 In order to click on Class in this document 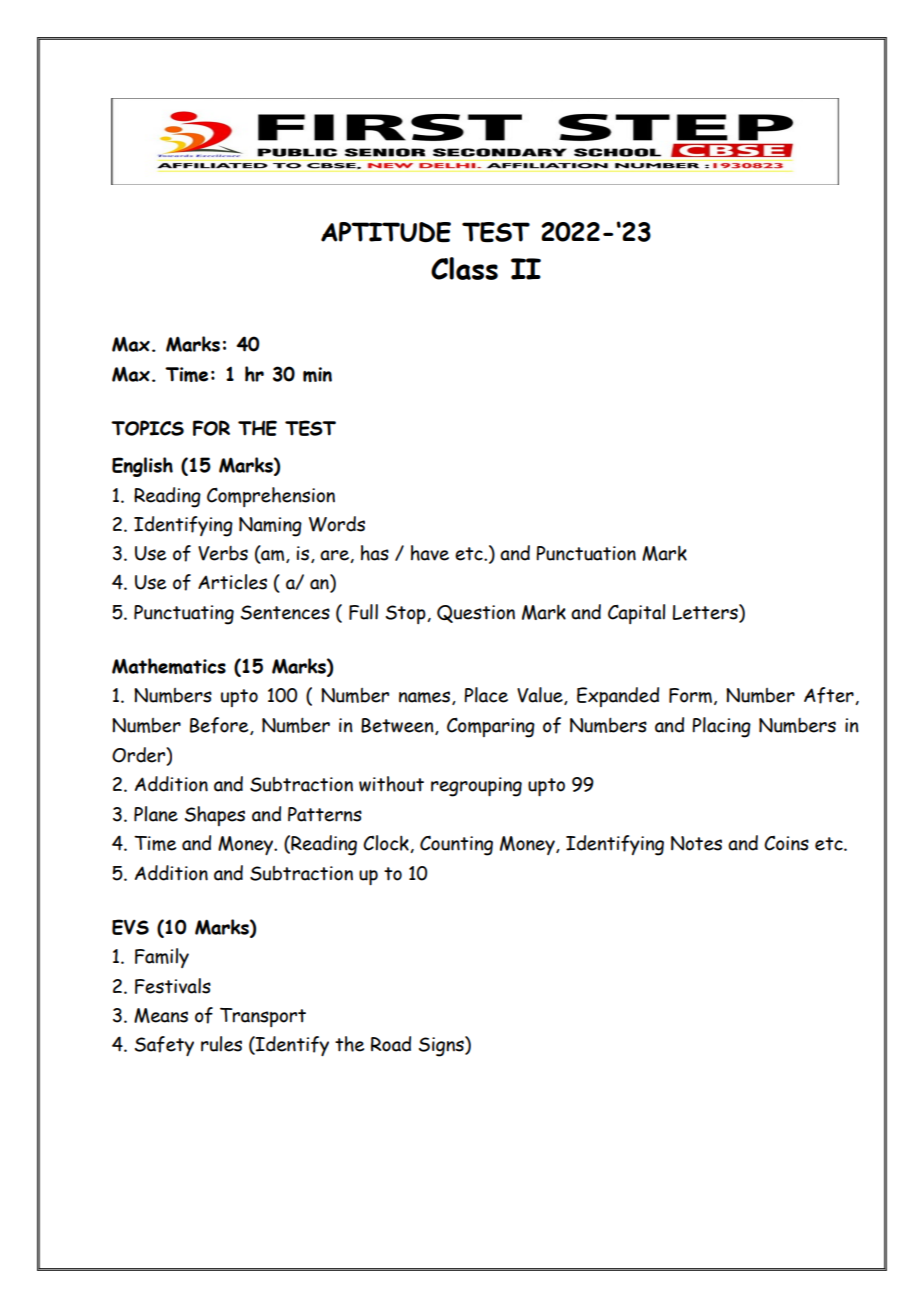, I will do `click(464, 268)`.
